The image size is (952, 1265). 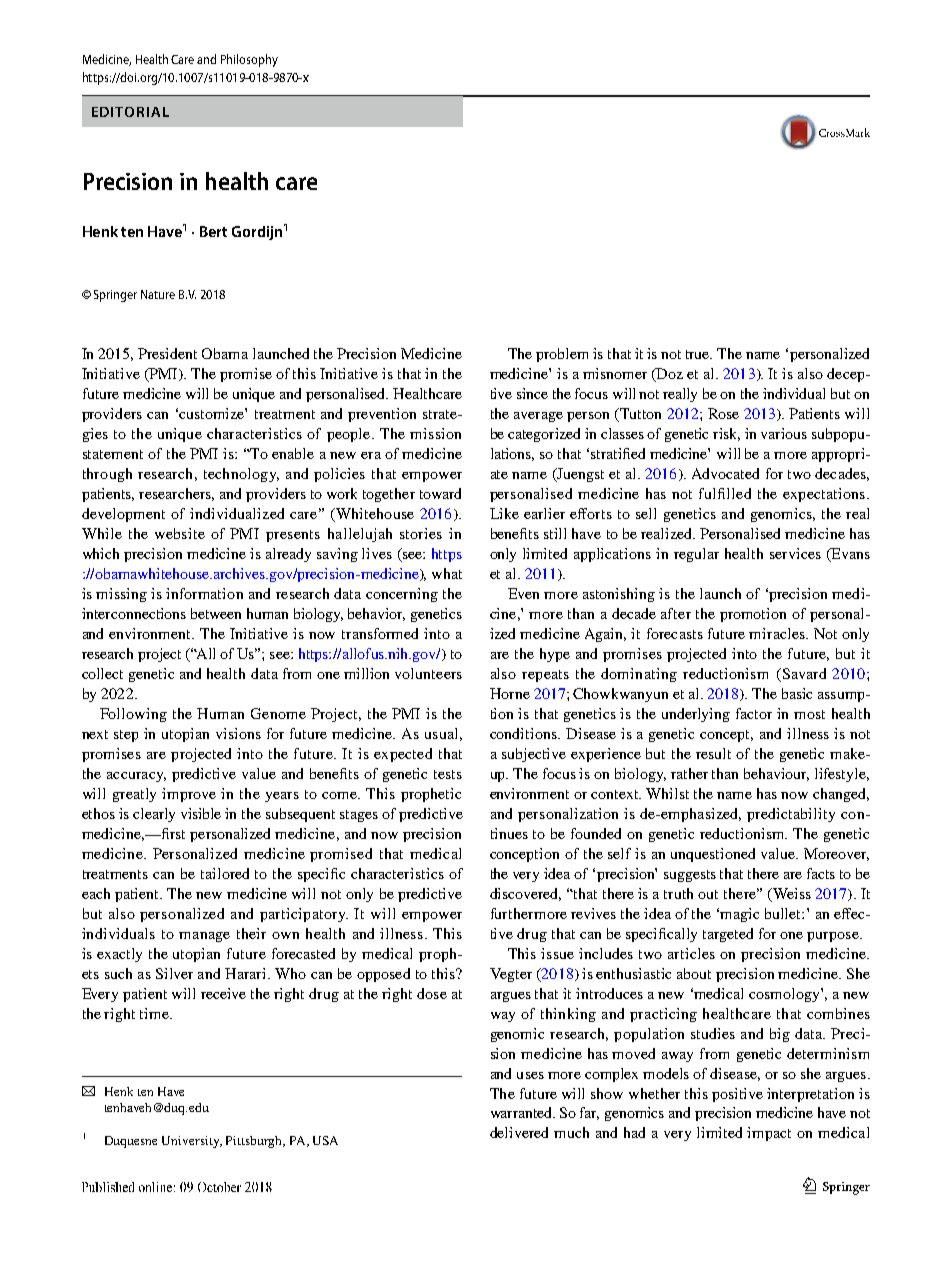 What do you see at coordinates (699, 354) in the document?
I see `true` at bounding box center [699, 354].
